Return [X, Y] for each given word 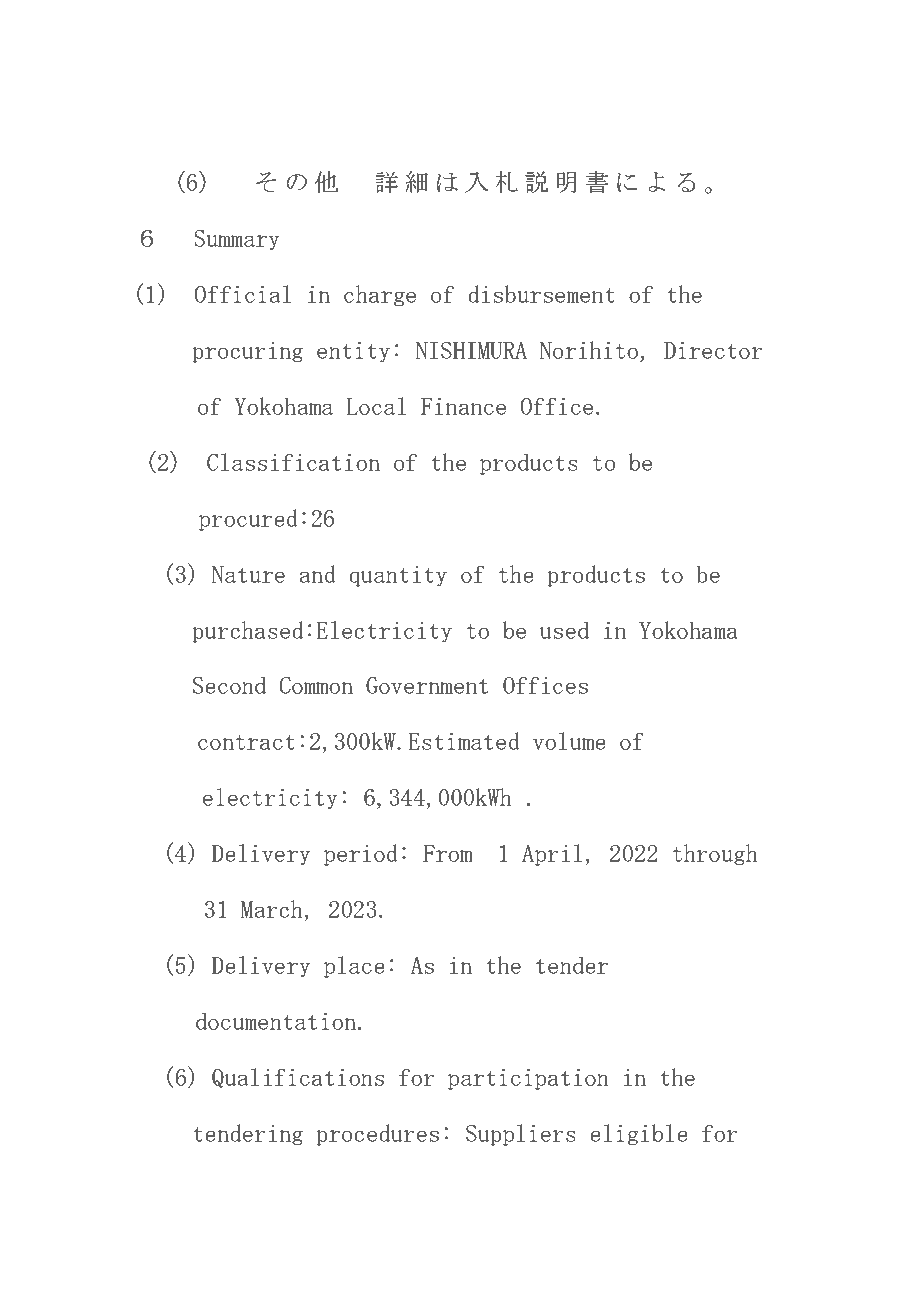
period [361, 855]
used [564, 630]
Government [427, 685]
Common [316, 685]
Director [713, 350]
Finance [463, 406]
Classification [293, 462]
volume [569, 741]
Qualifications [298, 1078]
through [715, 854]
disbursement [541, 294]
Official [242, 294]
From [448, 853]
